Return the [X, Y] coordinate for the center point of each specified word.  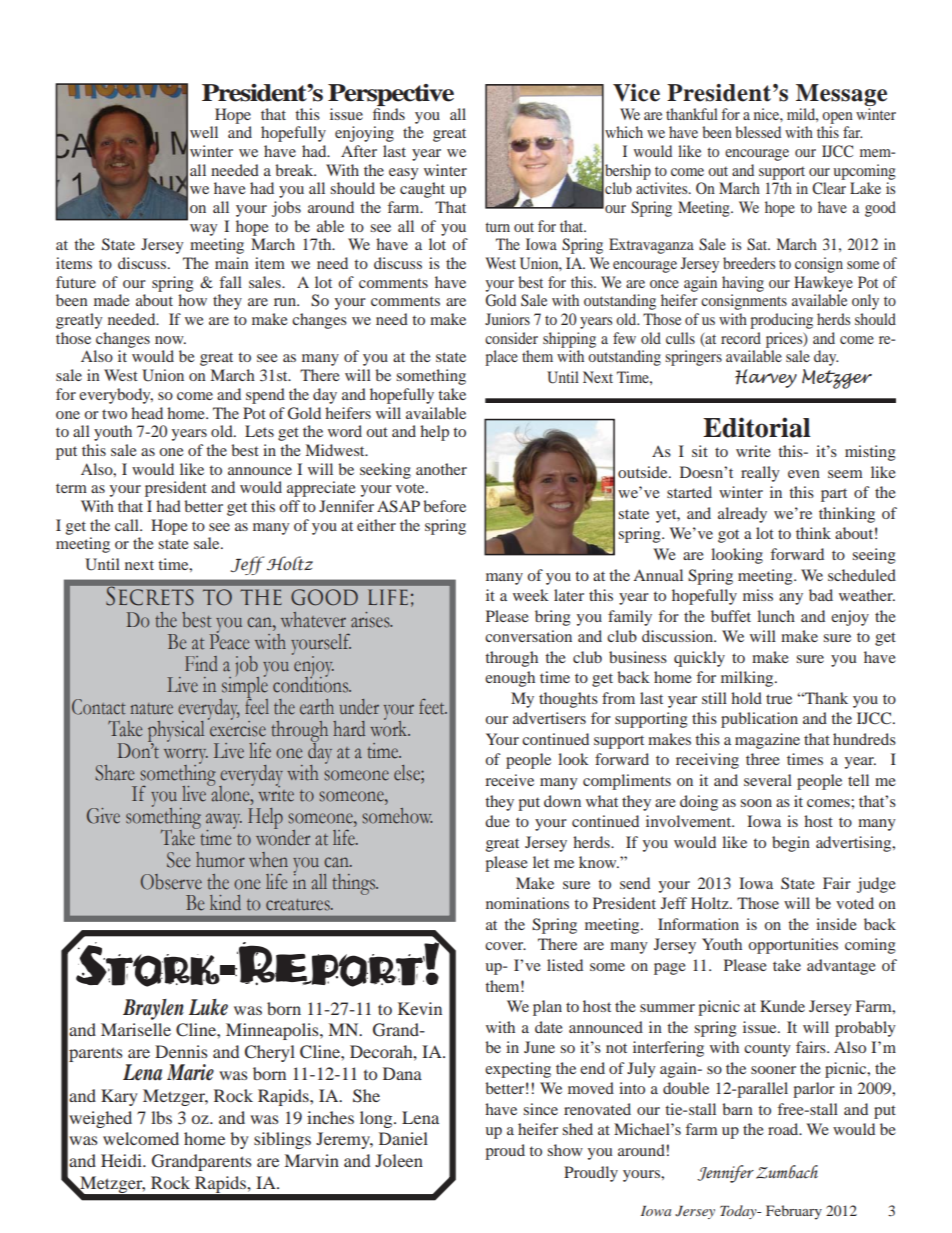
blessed [758, 132]
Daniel [403, 1138]
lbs [161, 1117]
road [784, 1129]
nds [393, 112]
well [204, 132]
